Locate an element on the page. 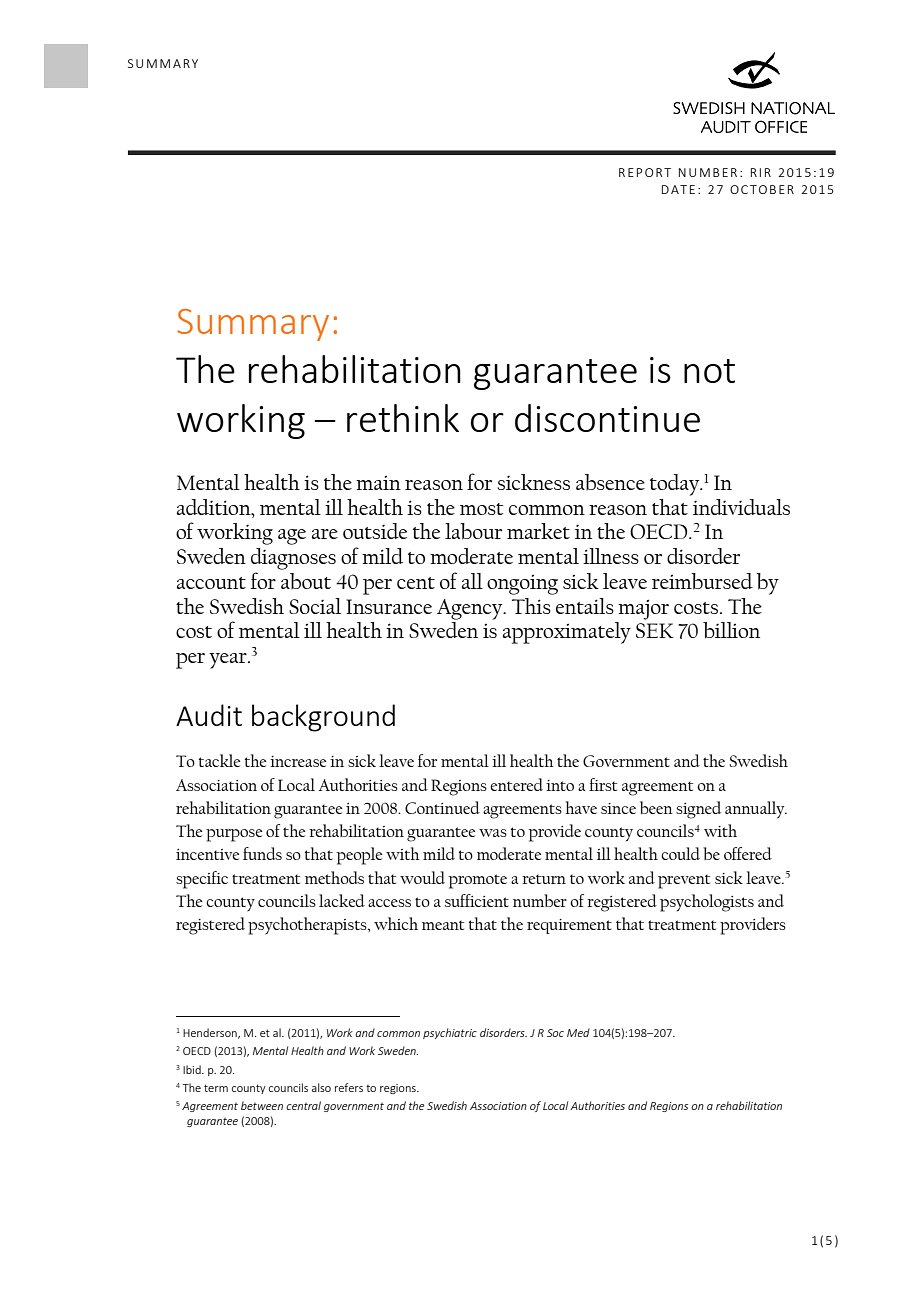 The width and height of the document is (924, 1308). signed is located at coordinates (698, 810).
